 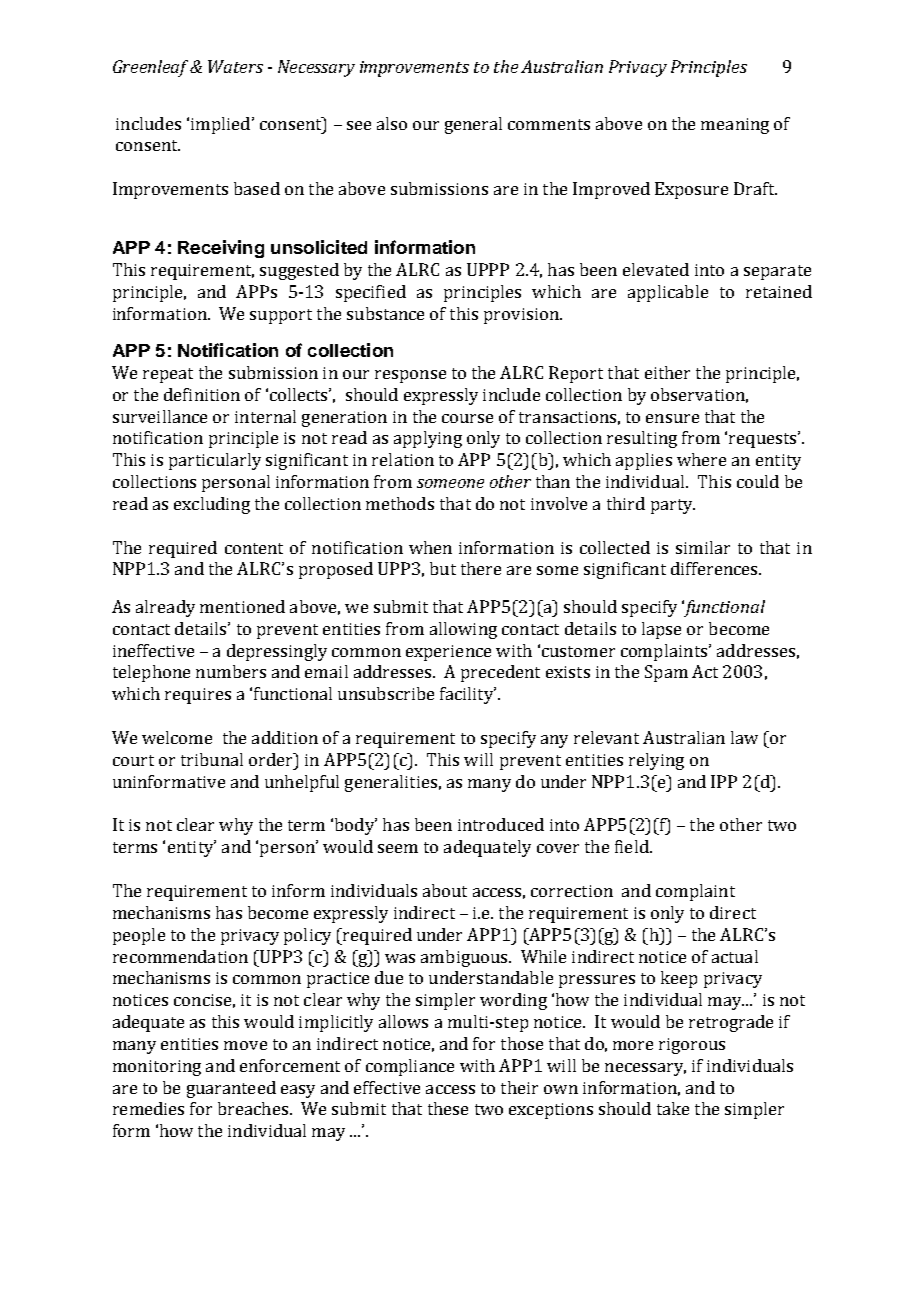 What do you see at coordinates (467, 418) in the screenshot?
I see `course` at bounding box center [467, 418].
